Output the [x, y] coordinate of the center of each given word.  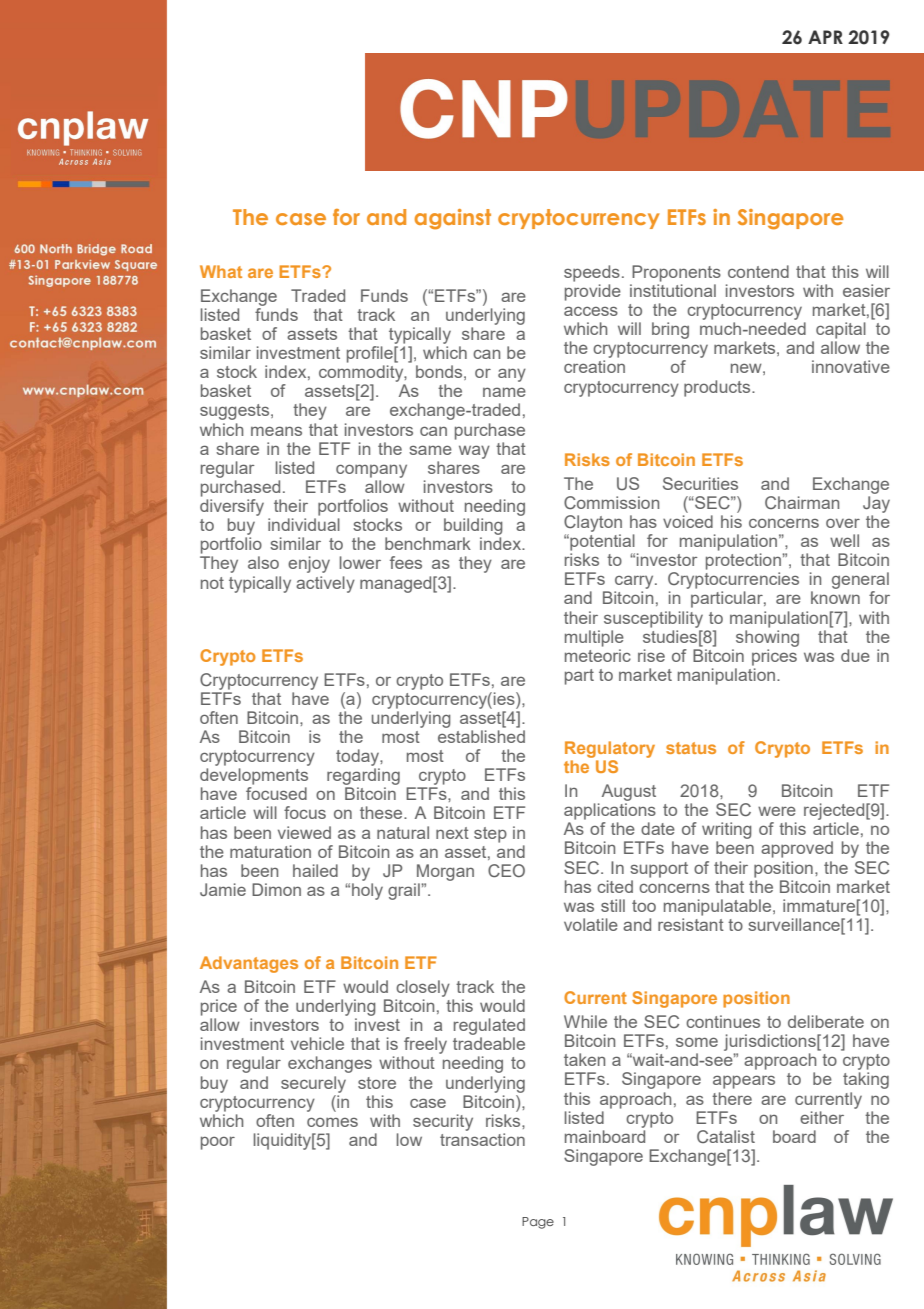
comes [332, 1122]
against [452, 219]
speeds [592, 273]
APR [825, 37]
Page [538, 1223]
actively [325, 584]
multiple [594, 638]
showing [767, 638]
